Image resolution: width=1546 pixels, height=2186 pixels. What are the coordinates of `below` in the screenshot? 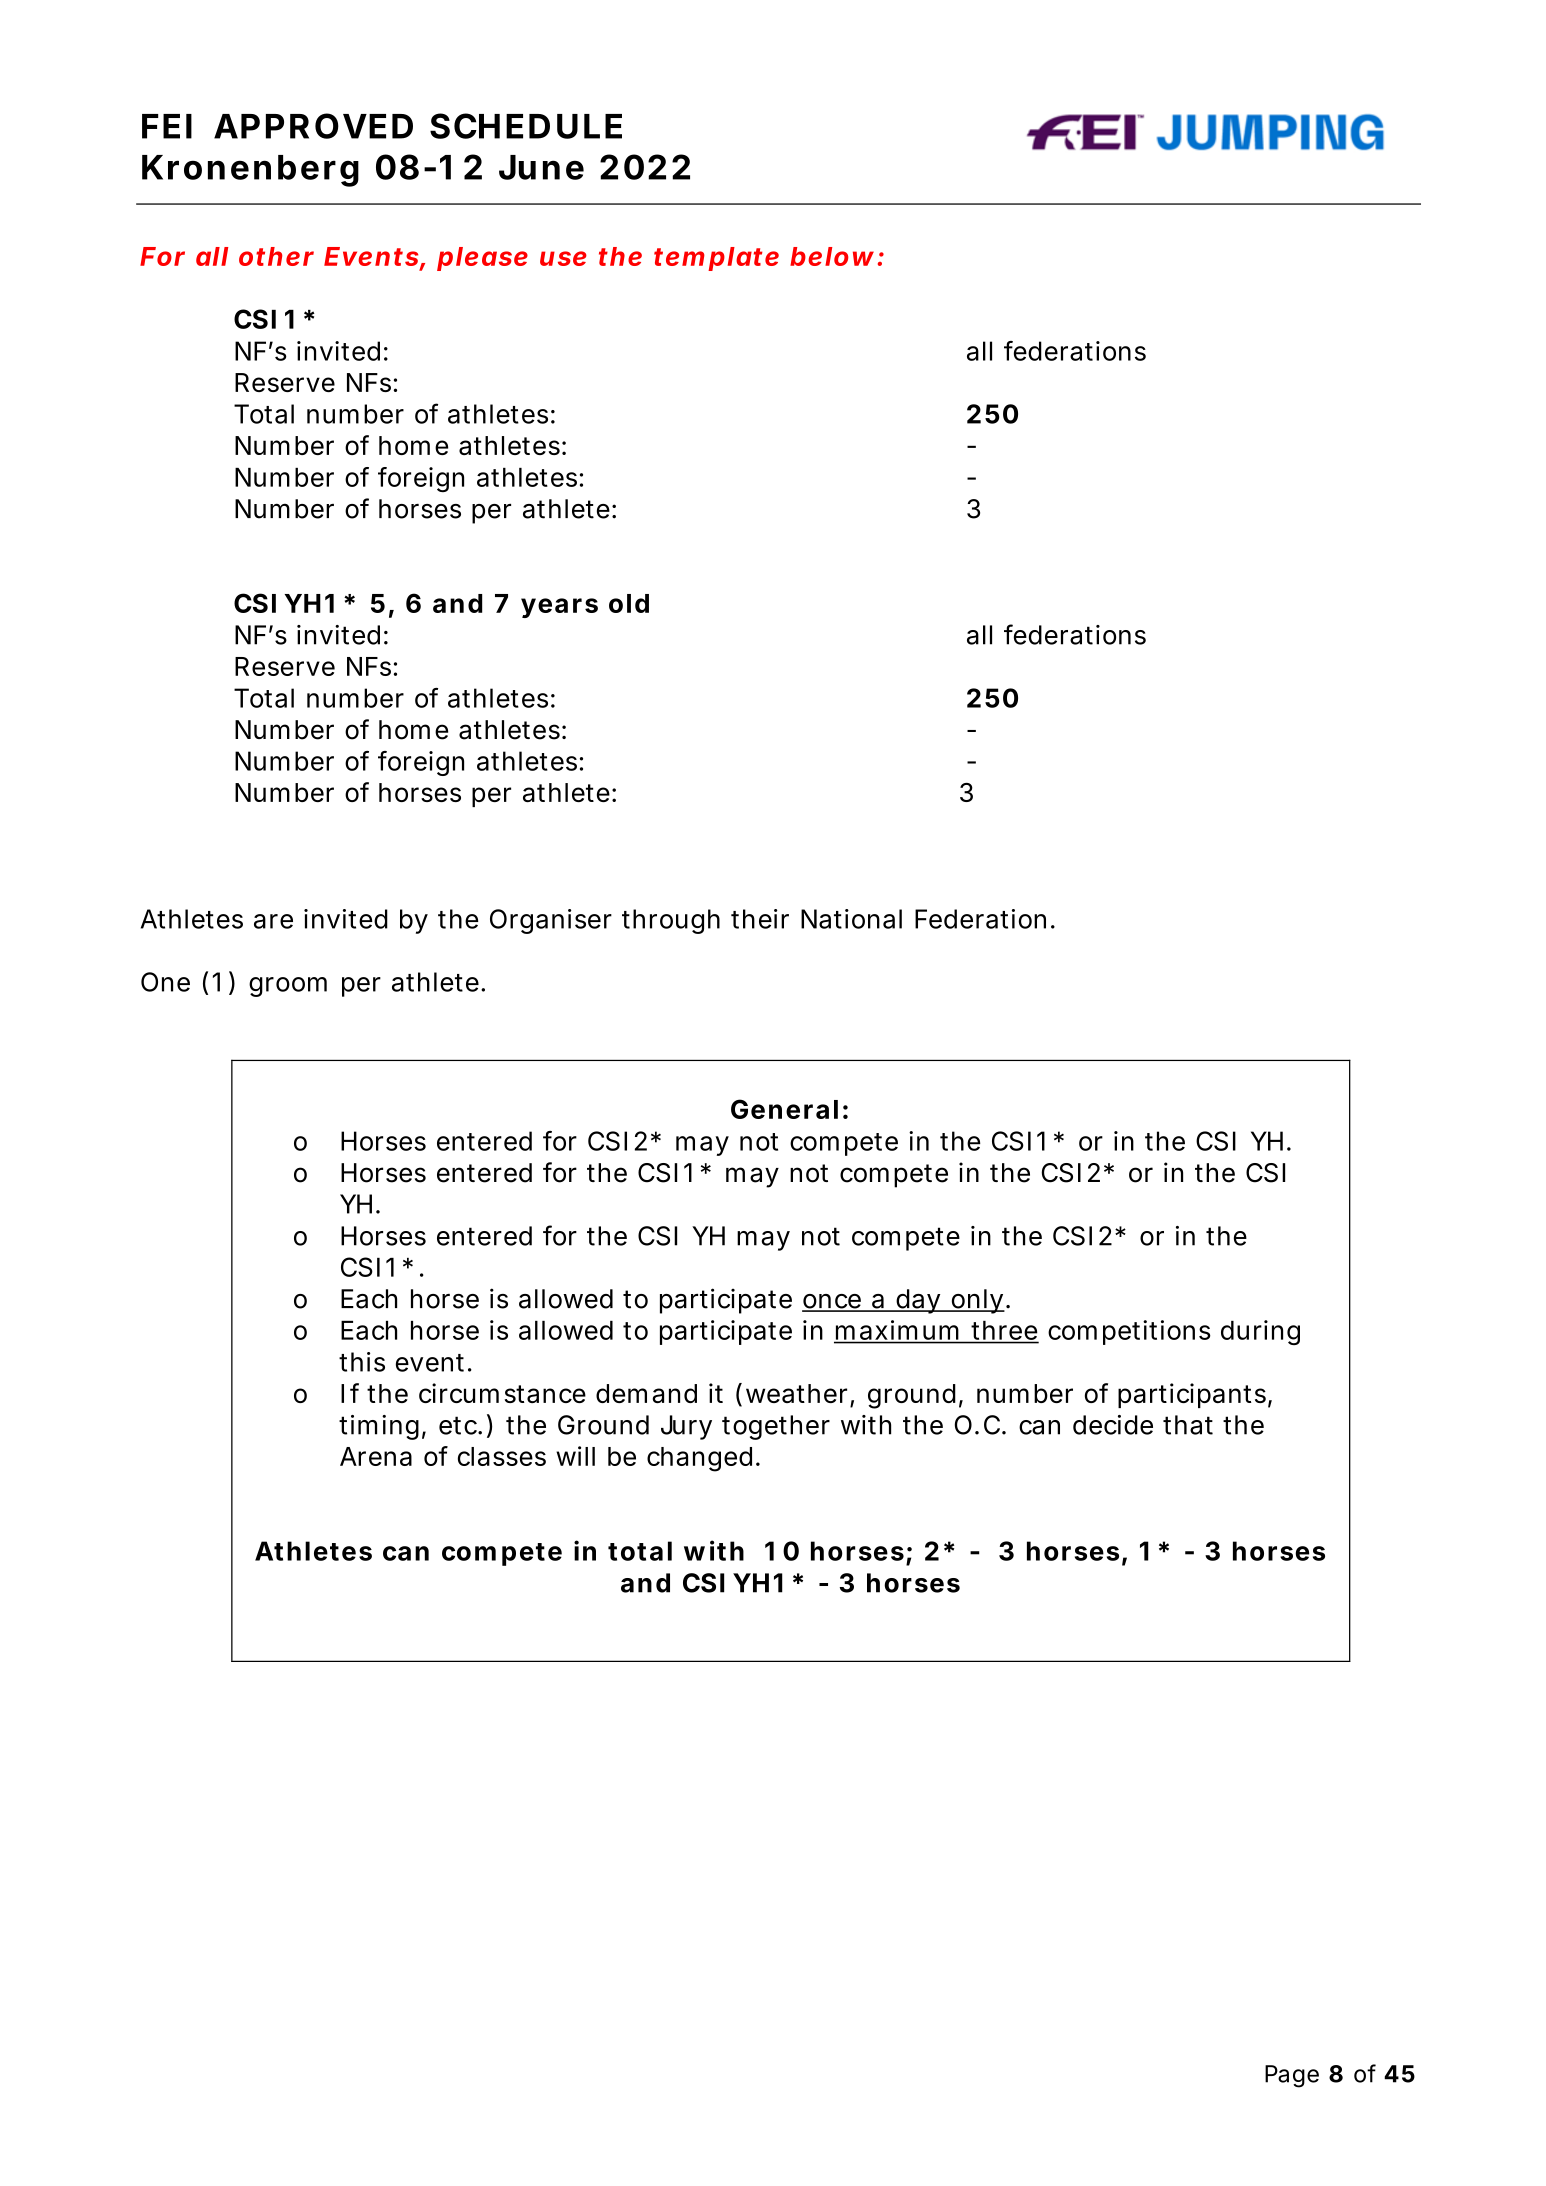 It's located at (832, 256).
